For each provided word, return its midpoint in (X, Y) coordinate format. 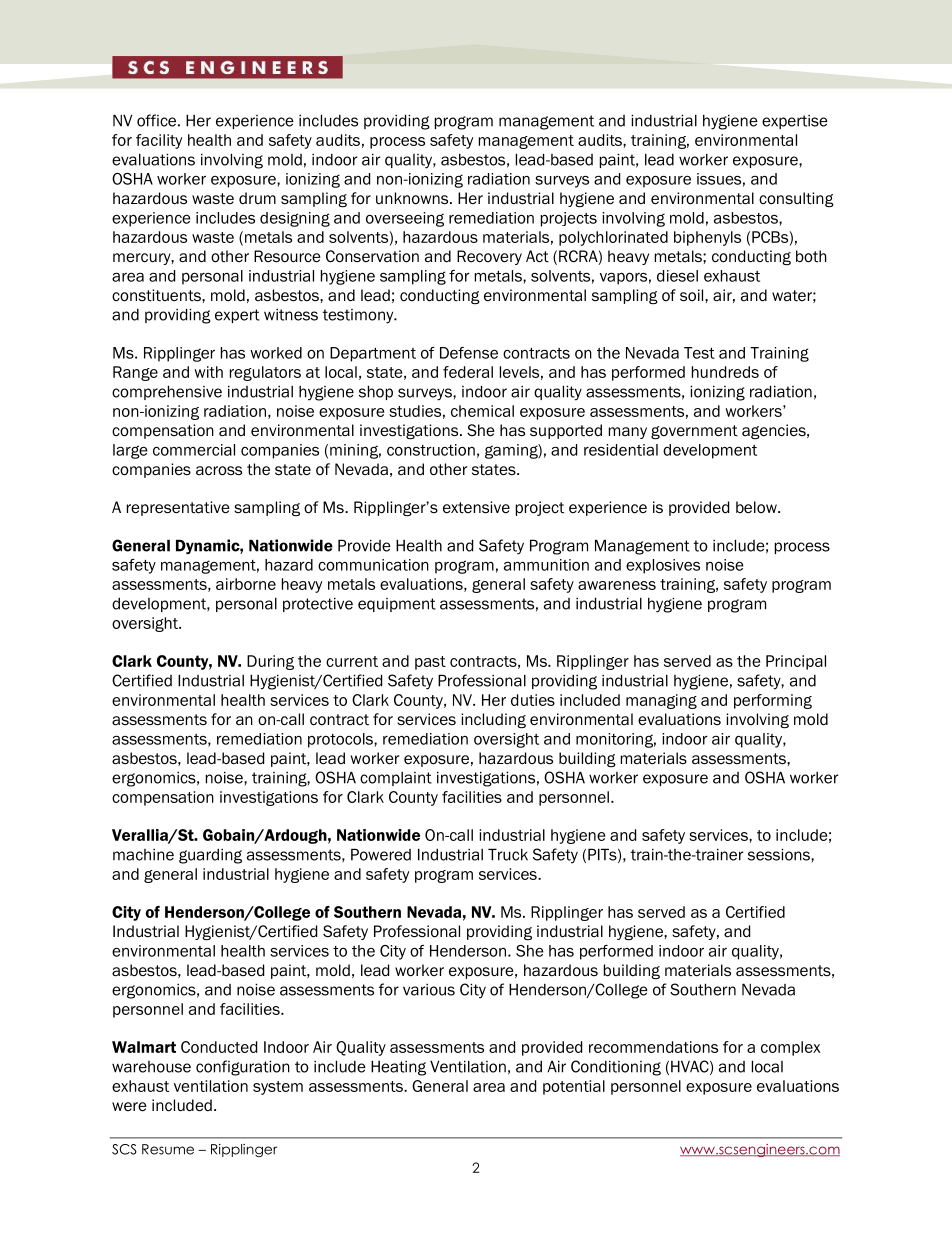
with (208, 372)
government (694, 432)
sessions (780, 854)
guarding (210, 856)
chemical (482, 411)
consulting (796, 199)
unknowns (413, 198)
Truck (508, 854)
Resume (168, 1149)
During (270, 662)
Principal (796, 662)
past (430, 663)
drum (257, 198)
